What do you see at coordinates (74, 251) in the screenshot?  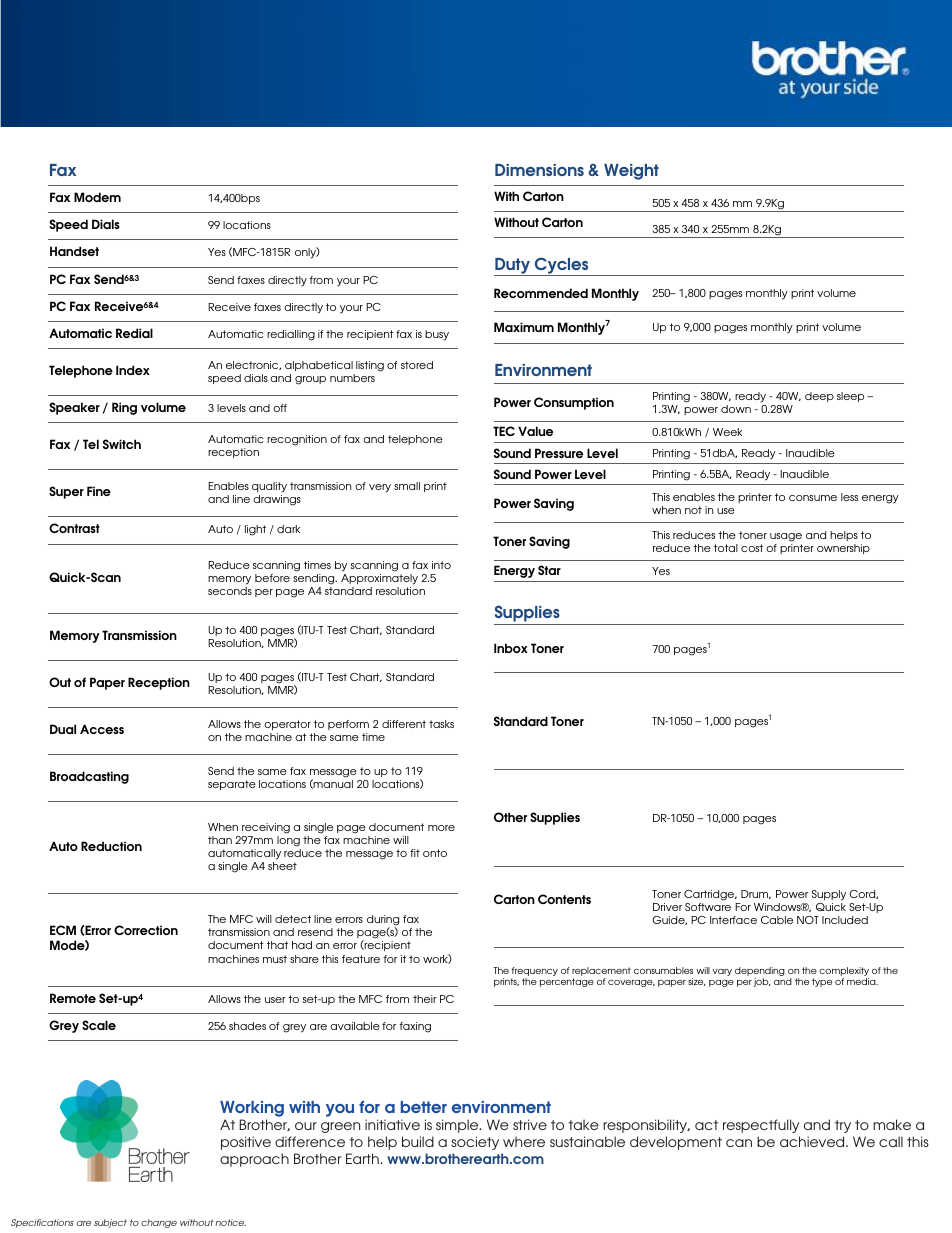 I see `Handset` at bounding box center [74, 251].
